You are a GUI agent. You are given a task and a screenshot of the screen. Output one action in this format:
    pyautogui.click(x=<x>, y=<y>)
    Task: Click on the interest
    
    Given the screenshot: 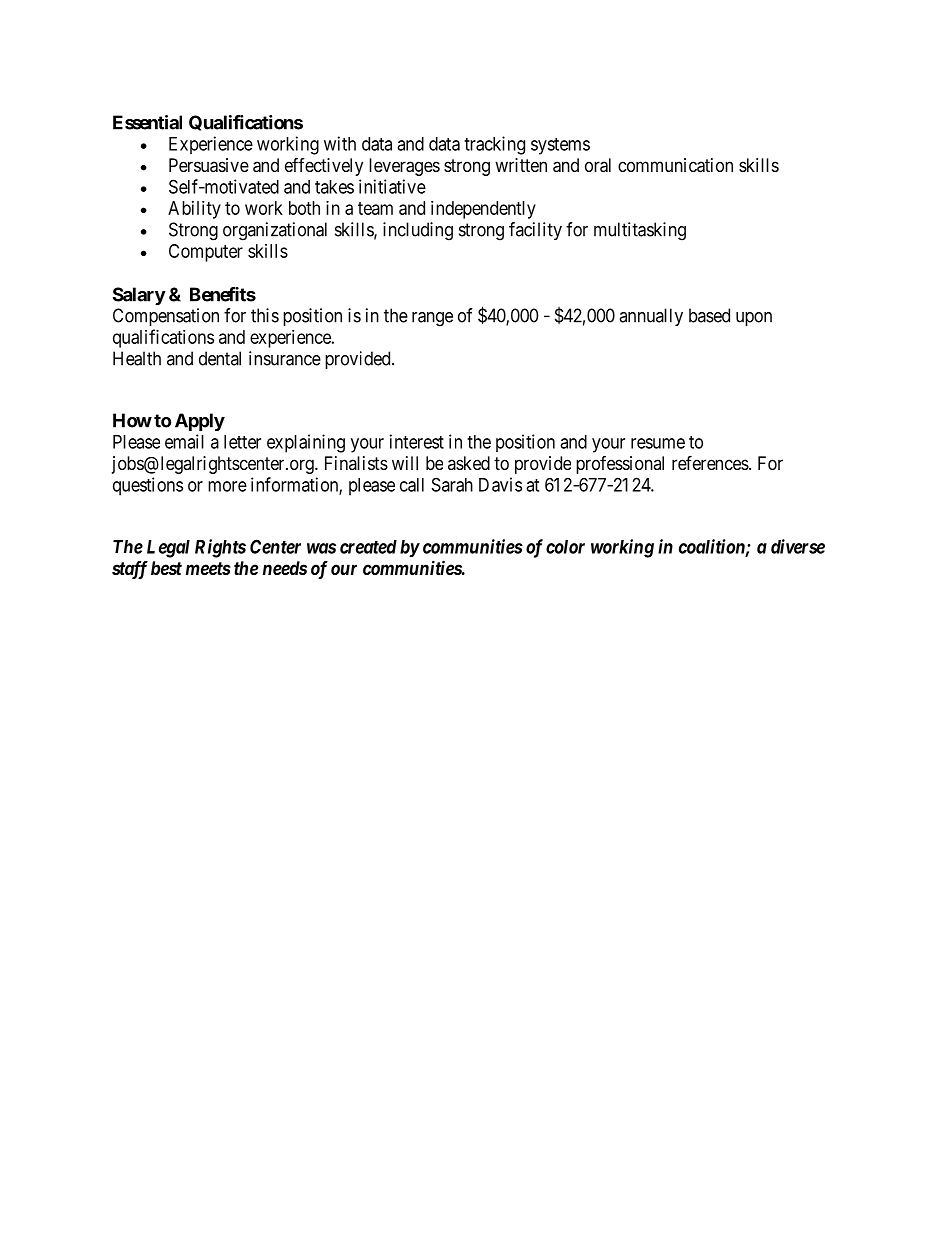 What is the action you would take?
    pyautogui.click(x=417, y=441)
